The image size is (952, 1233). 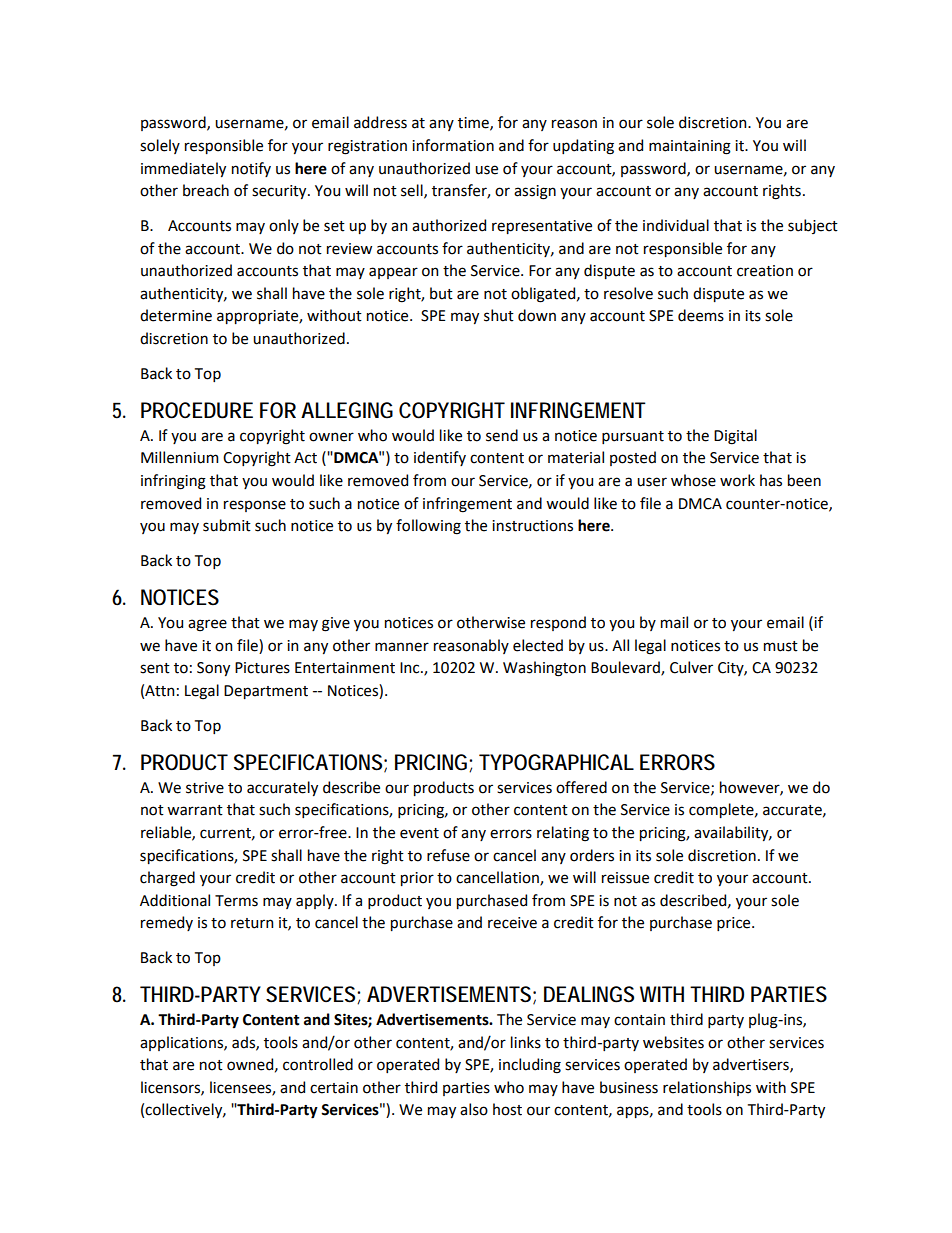 I want to click on Culver, so click(x=691, y=667).
